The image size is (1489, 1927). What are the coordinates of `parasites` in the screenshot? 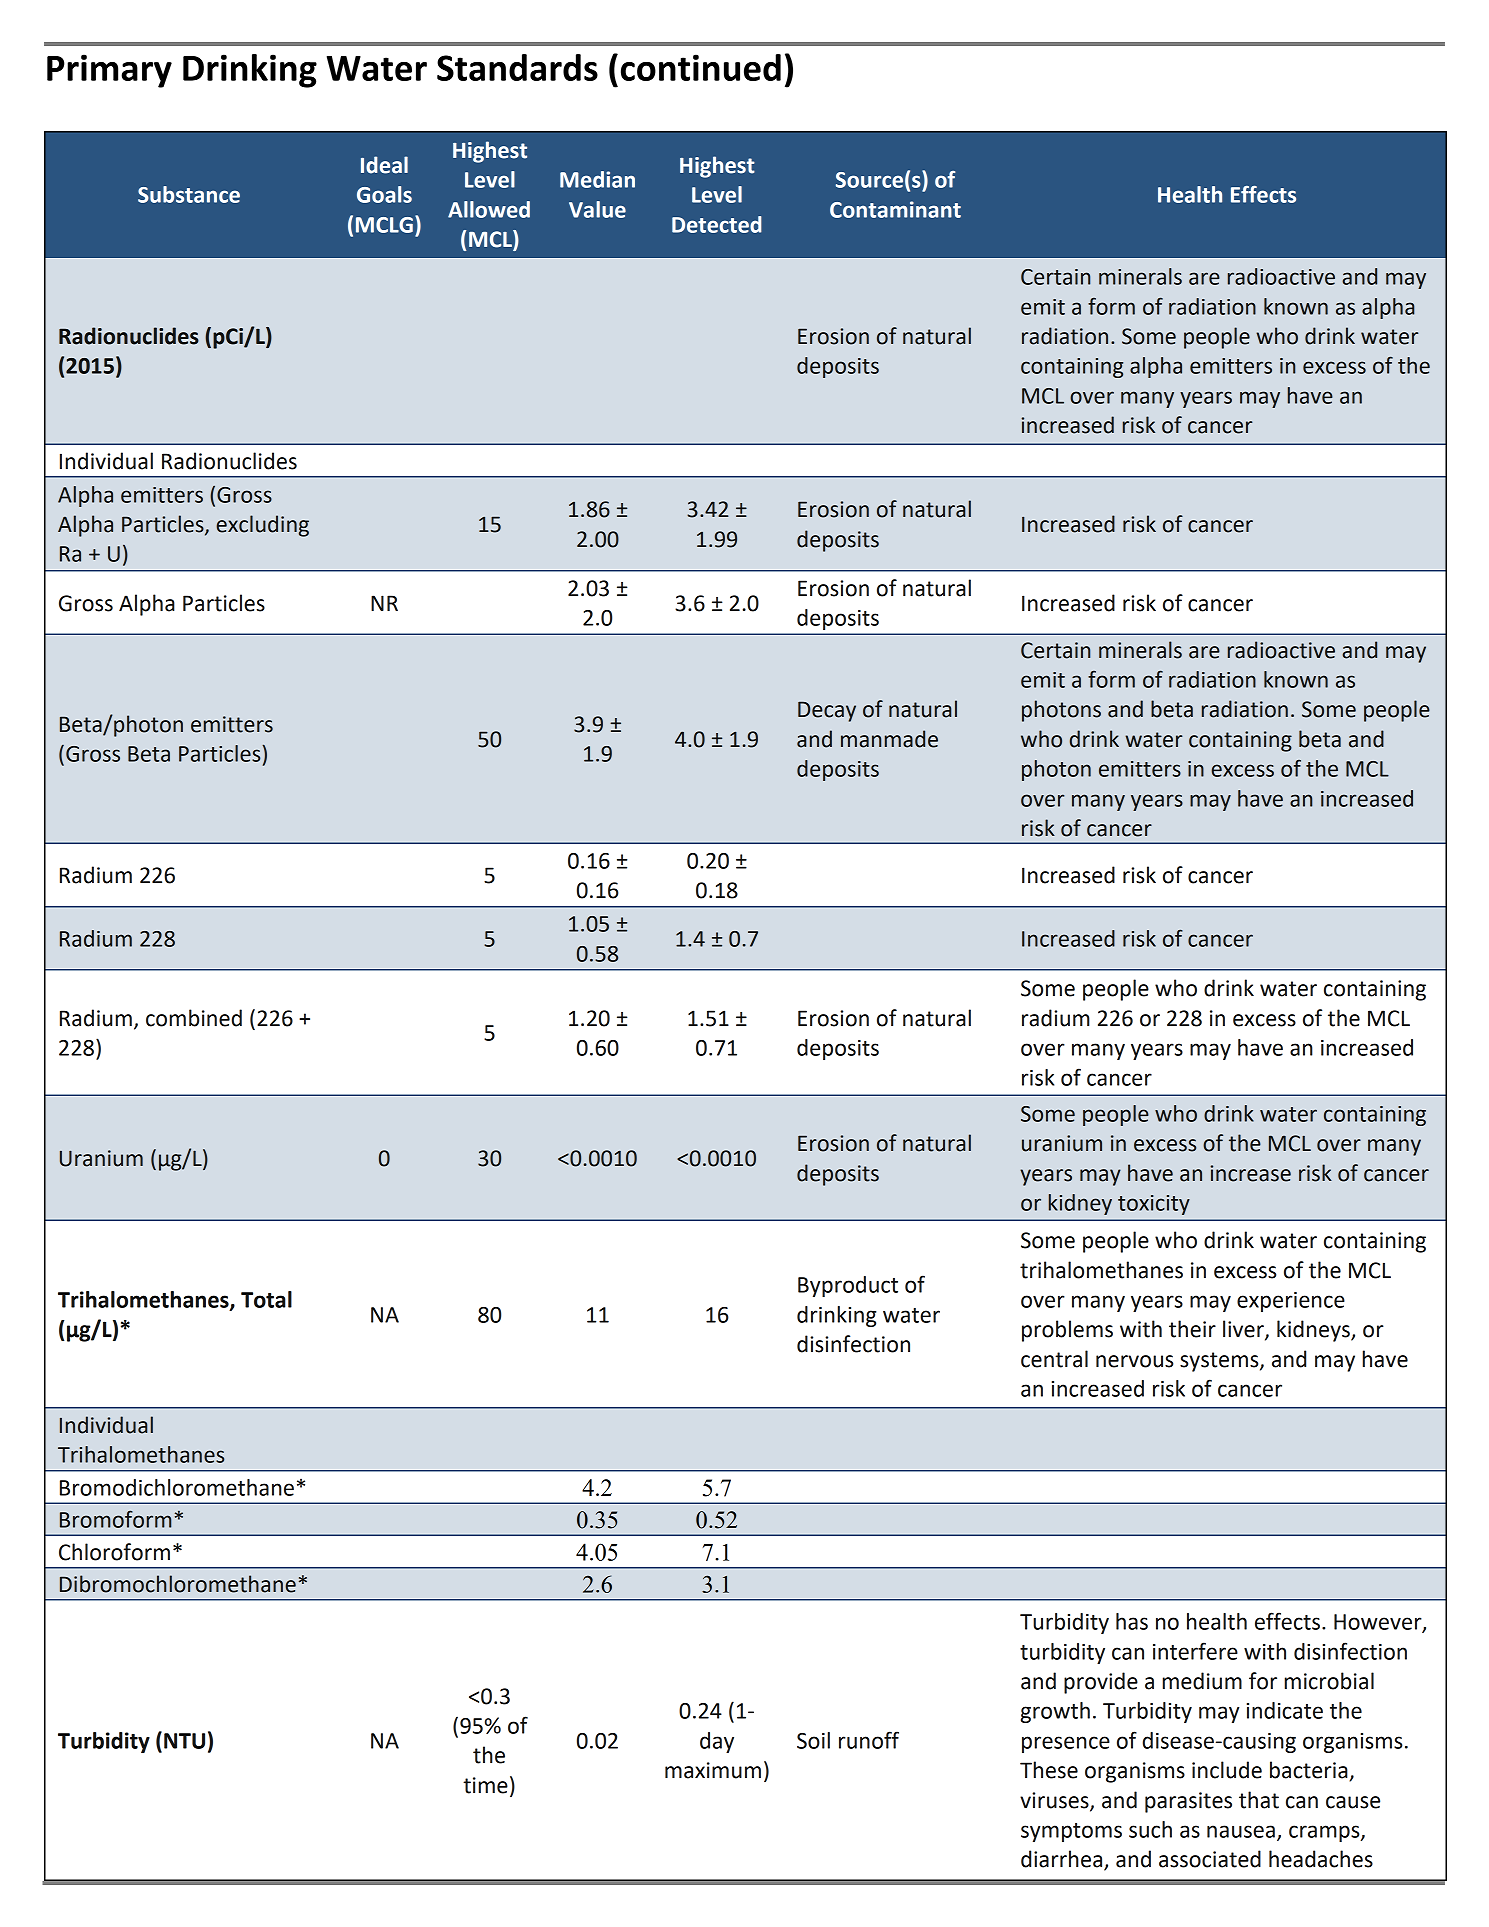 It's located at (1188, 1802).
